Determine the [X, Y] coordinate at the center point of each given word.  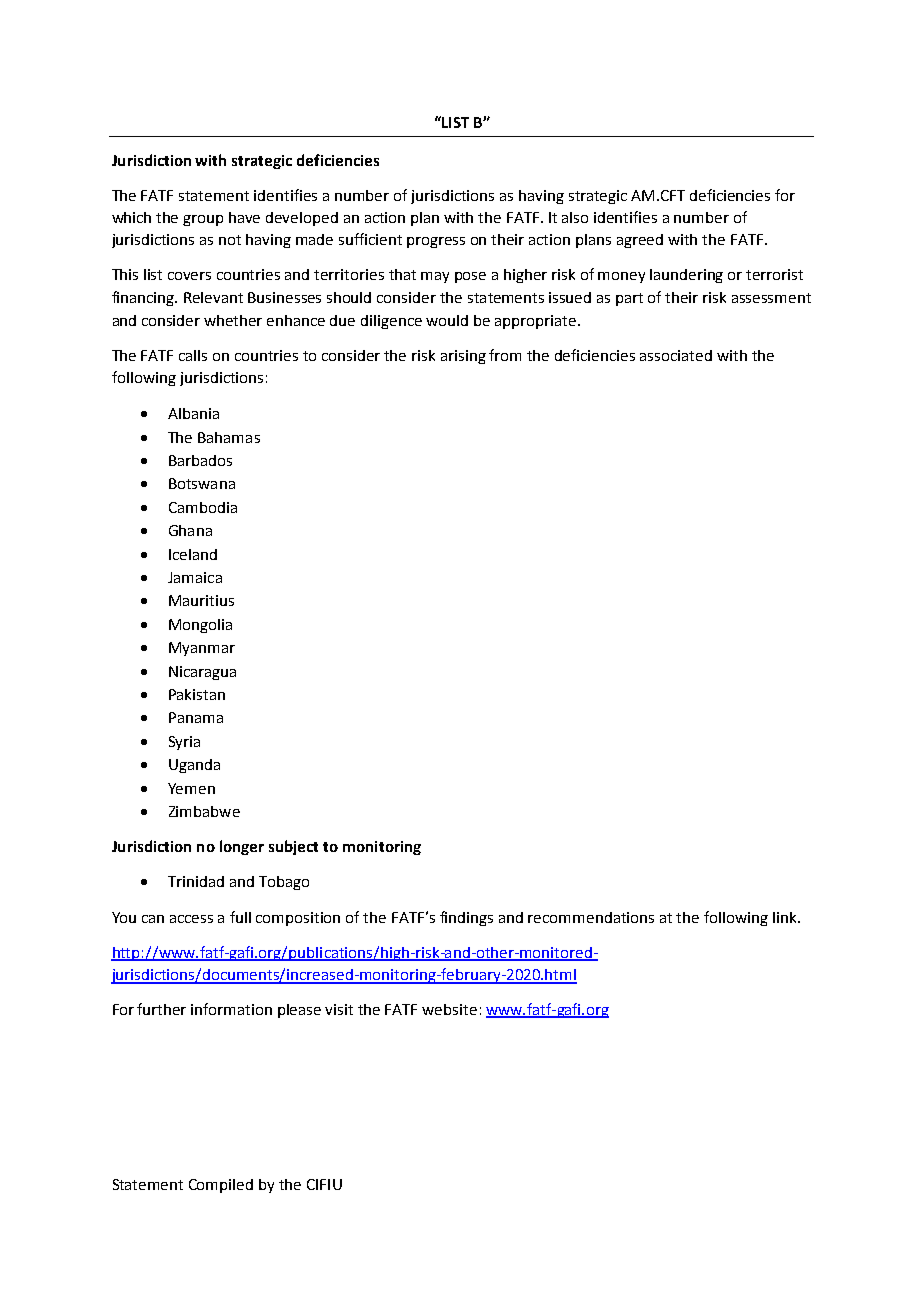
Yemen [191, 788]
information [231, 1009]
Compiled [221, 1186]
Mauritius [201, 600]
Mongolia [200, 626]
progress [436, 242]
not [230, 240]
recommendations [591, 917]
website [449, 1009]
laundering [686, 276]
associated [676, 355]
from [505, 355]
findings [466, 918]
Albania [193, 413]
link [786, 917]
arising [463, 357]
